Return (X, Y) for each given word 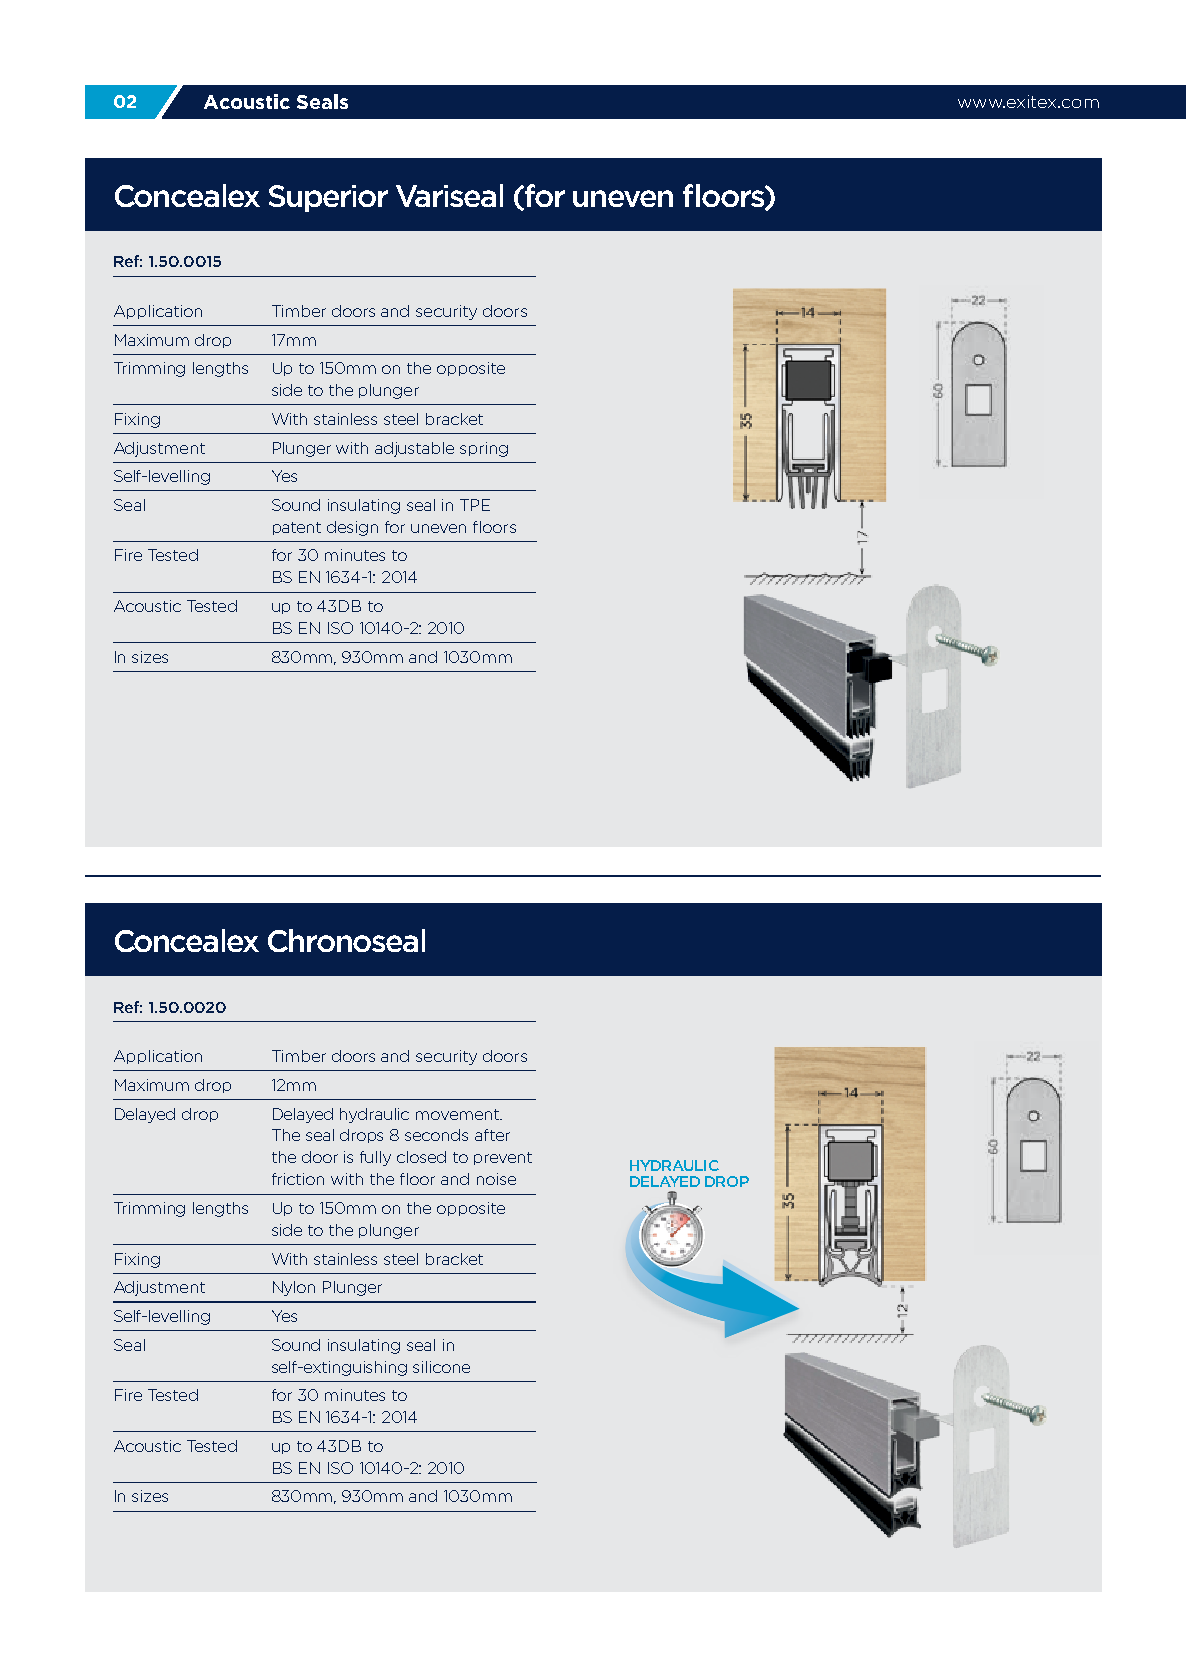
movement (459, 1114)
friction (298, 1179)
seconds (436, 1135)
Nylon (294, 1288)
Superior (328, 198)
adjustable (414, 449)
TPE (475, 505)
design (352, 528)
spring (484, 449)
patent (297, 528)
